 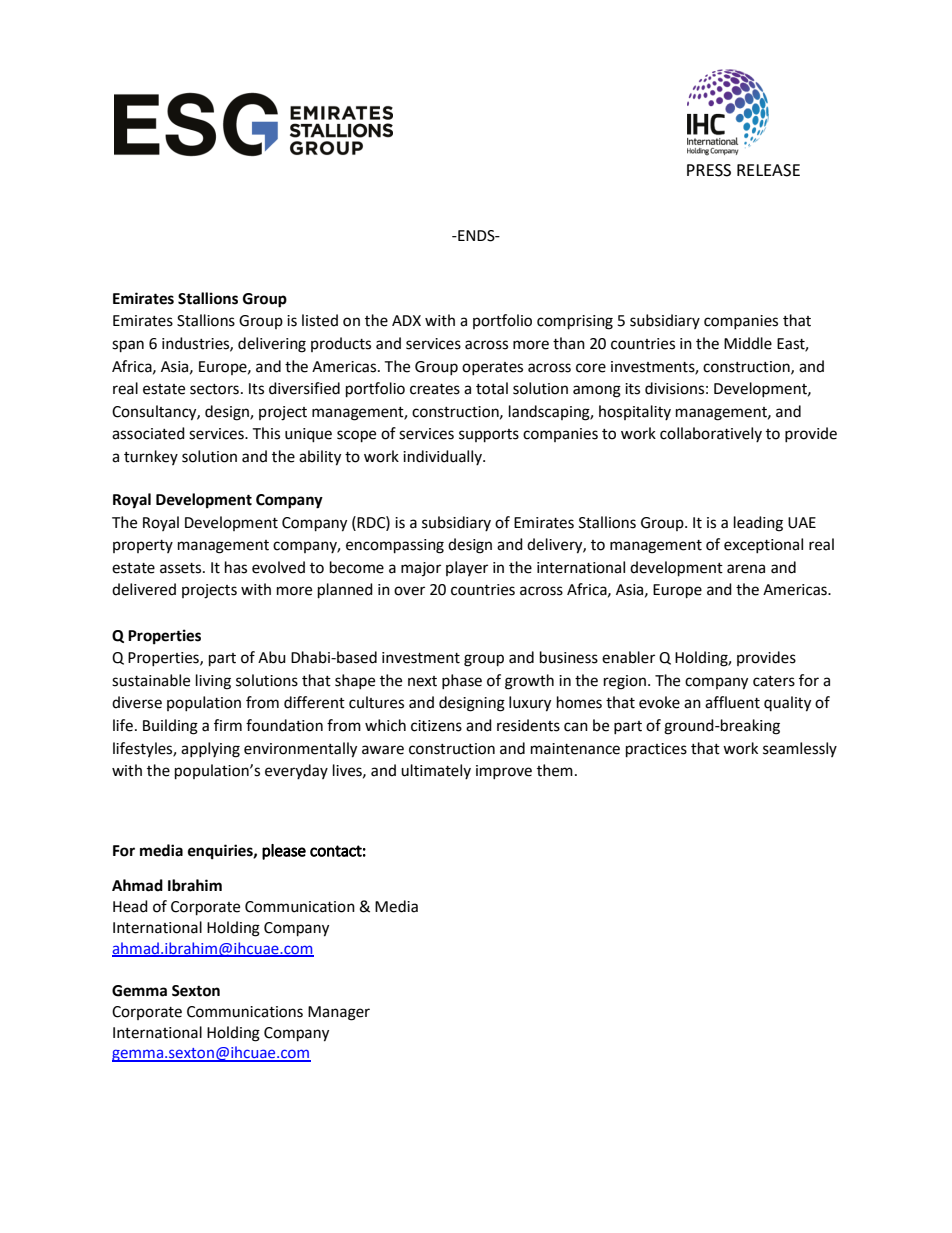 I want to click on please, so click(x=284, y=852).
